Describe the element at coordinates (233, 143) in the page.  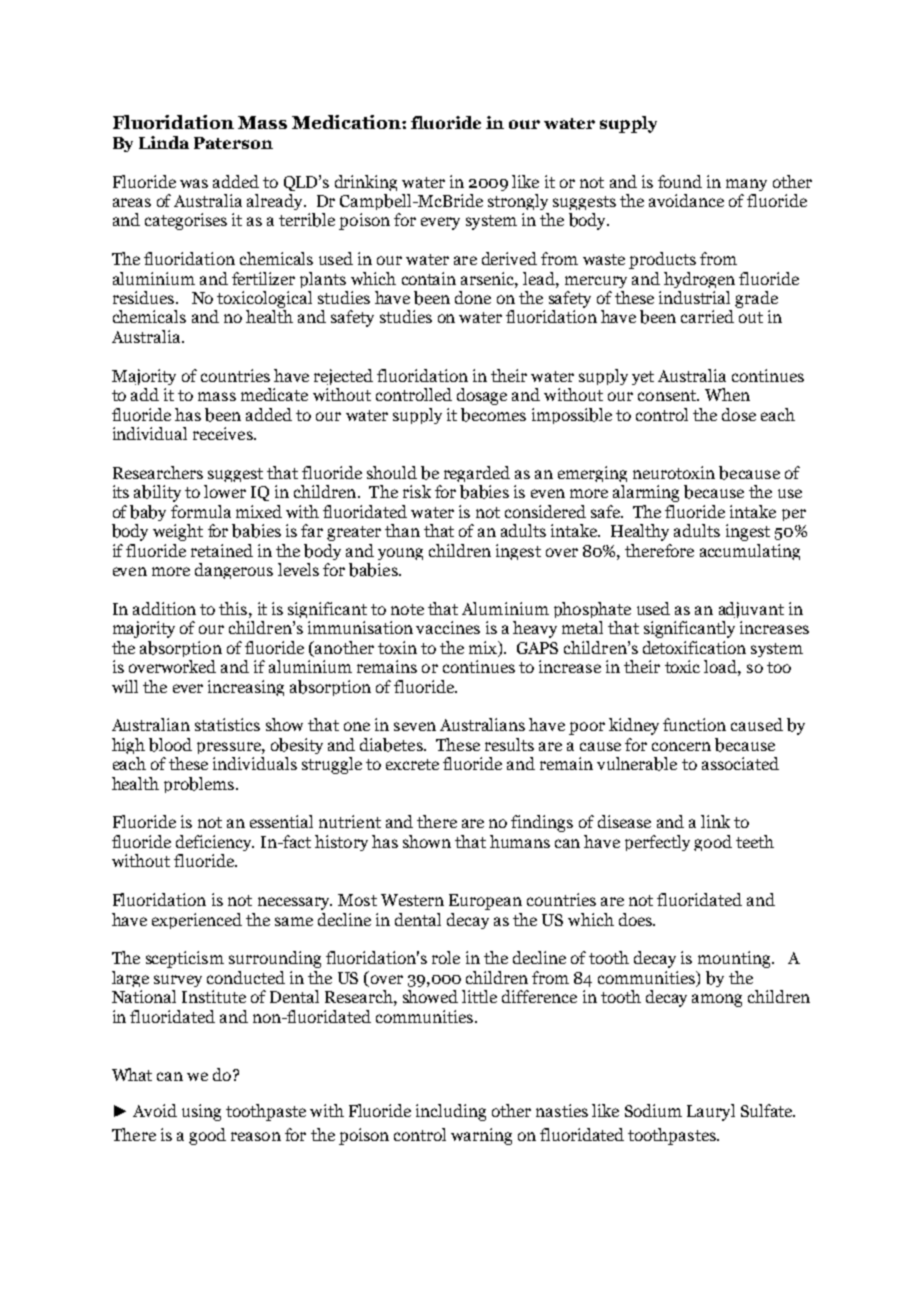
I see `Paterson` at that location.
